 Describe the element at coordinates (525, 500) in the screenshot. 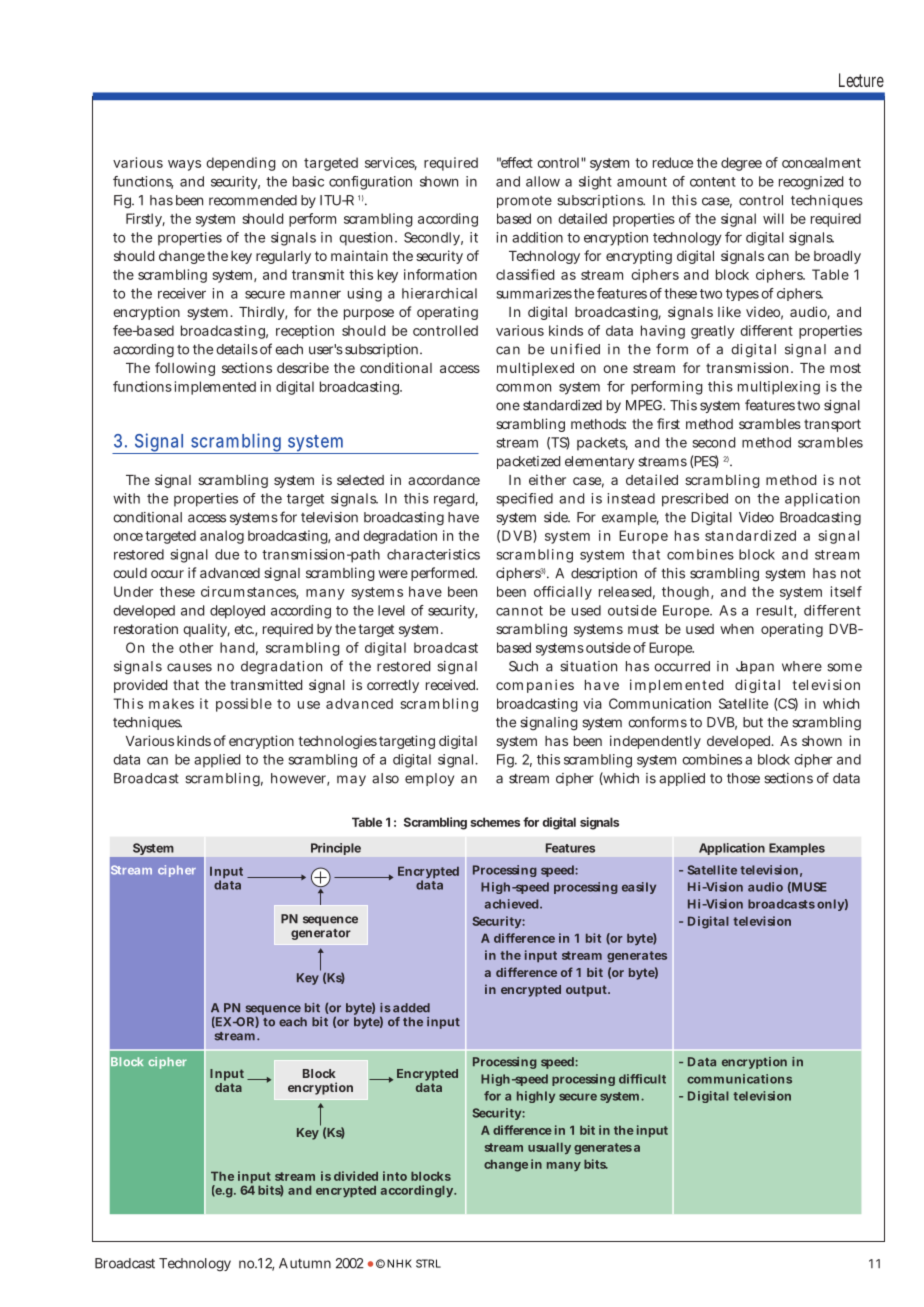

I see `specified` at that location.
